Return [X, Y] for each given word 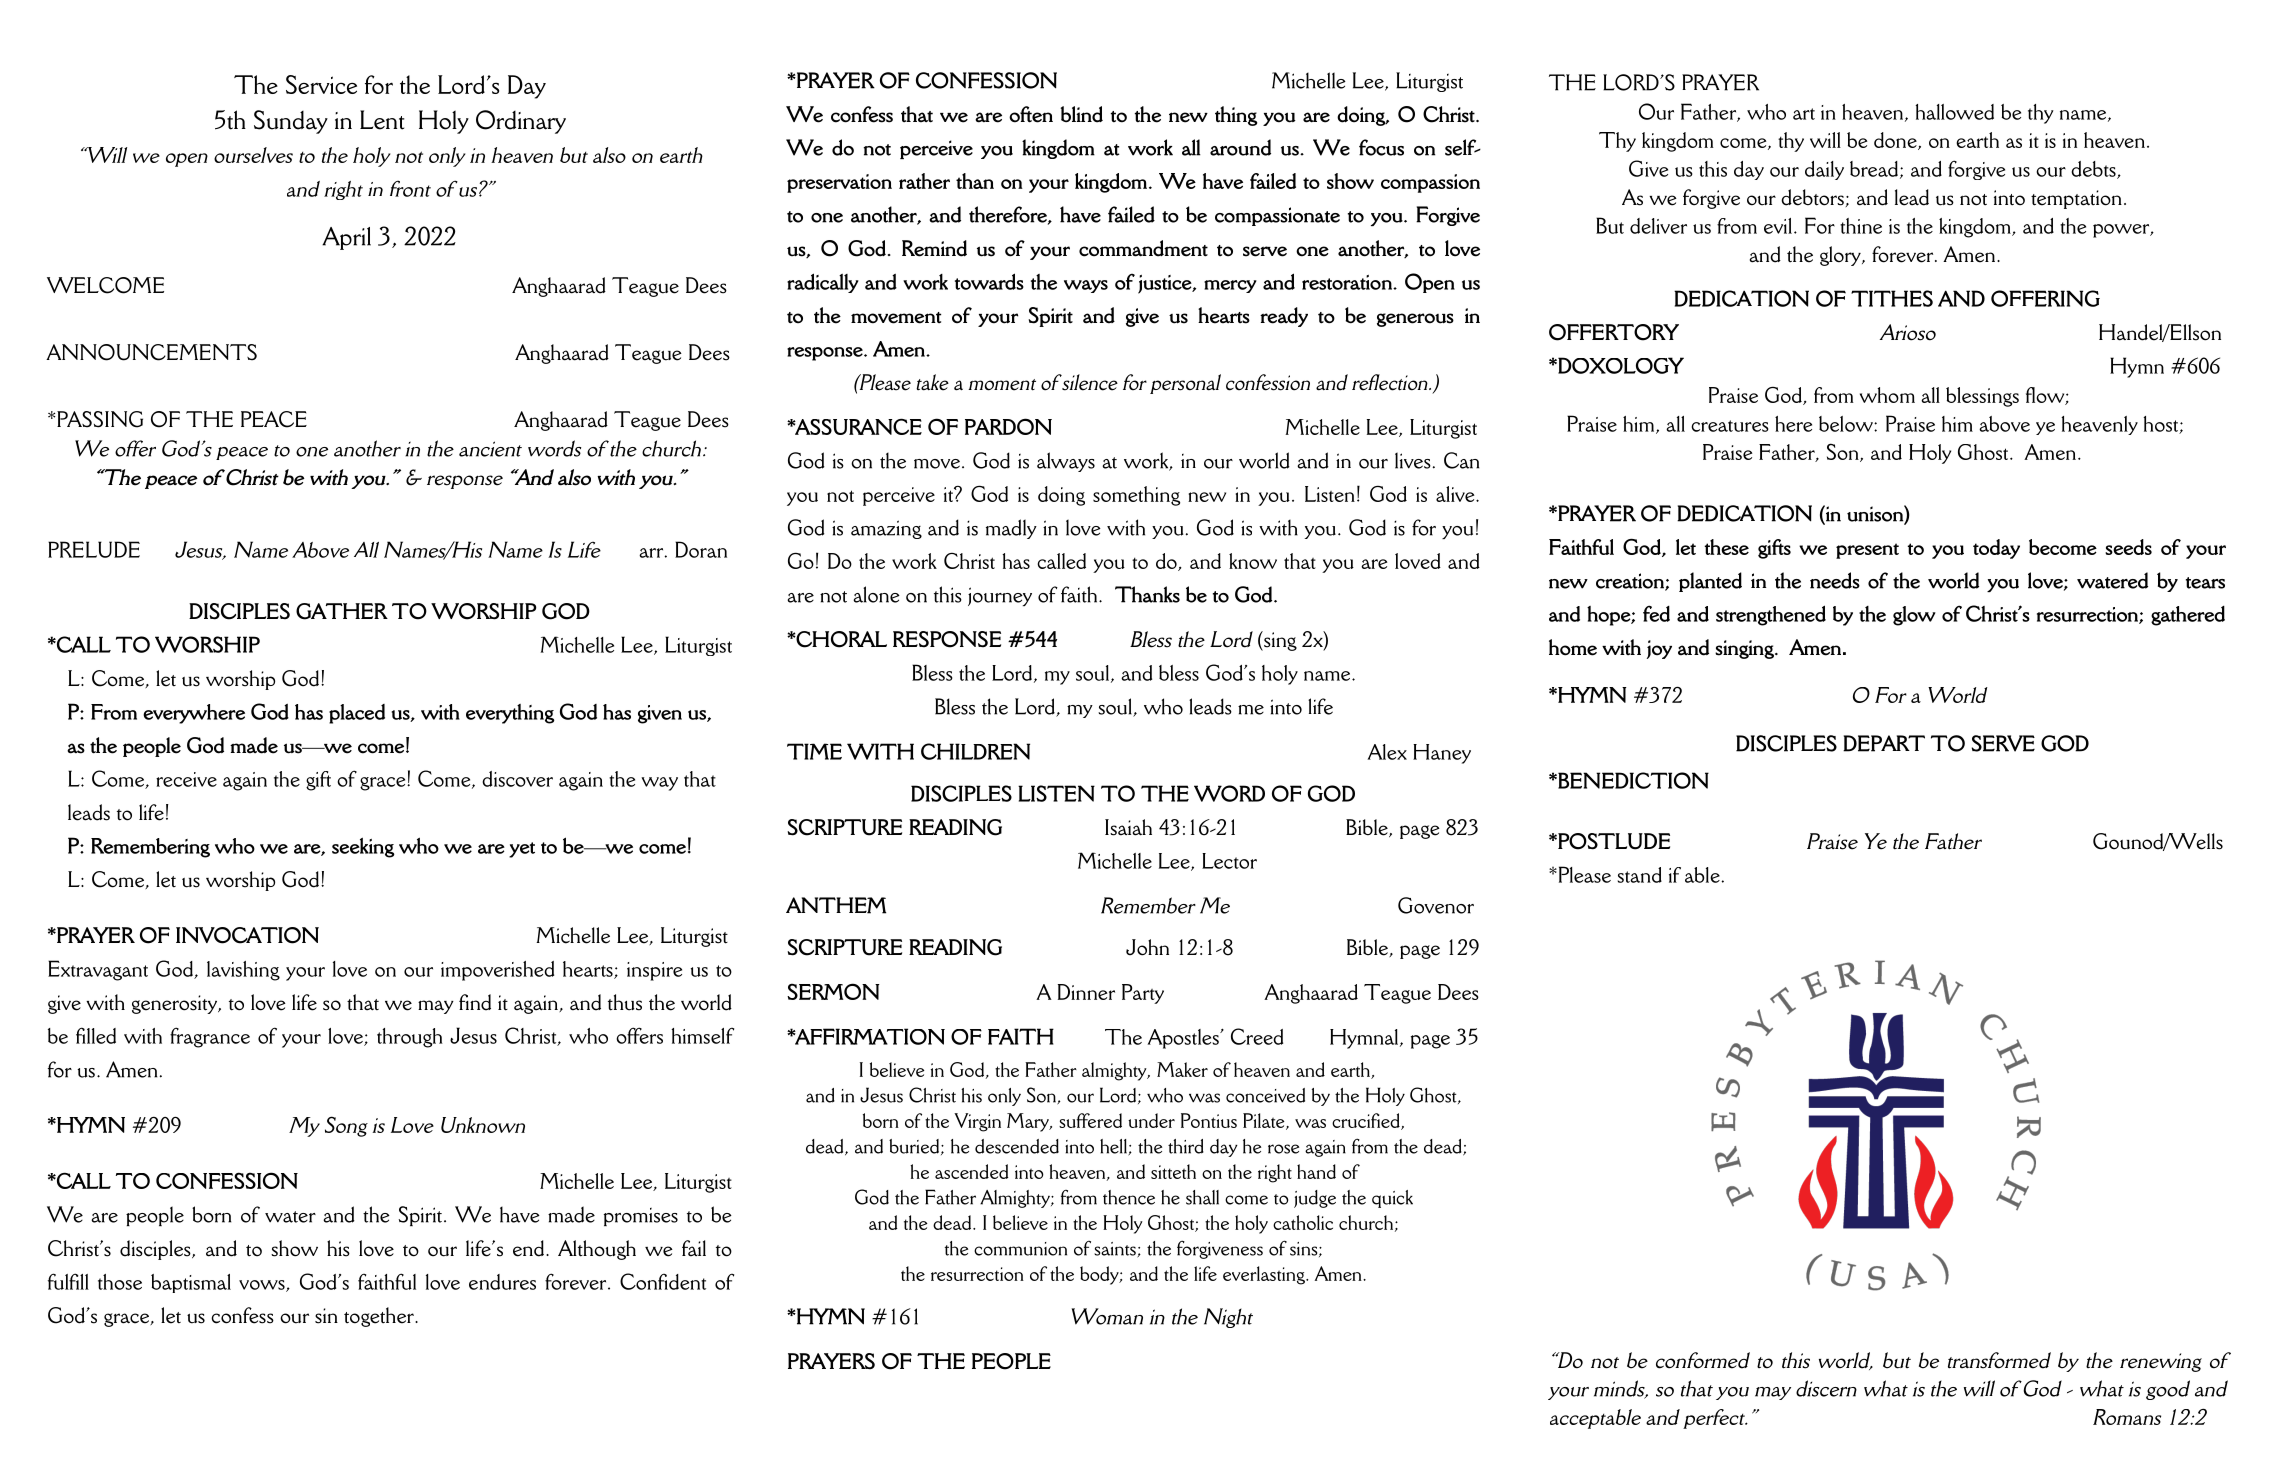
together [380, 1317]
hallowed [1954, 112]
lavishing [243, 971]
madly [1011, 529]
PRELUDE [94, 549]
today [1996, 549]
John [1147, 947]
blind [1082, 114]
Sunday [291, 122]
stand [1640, 875]
